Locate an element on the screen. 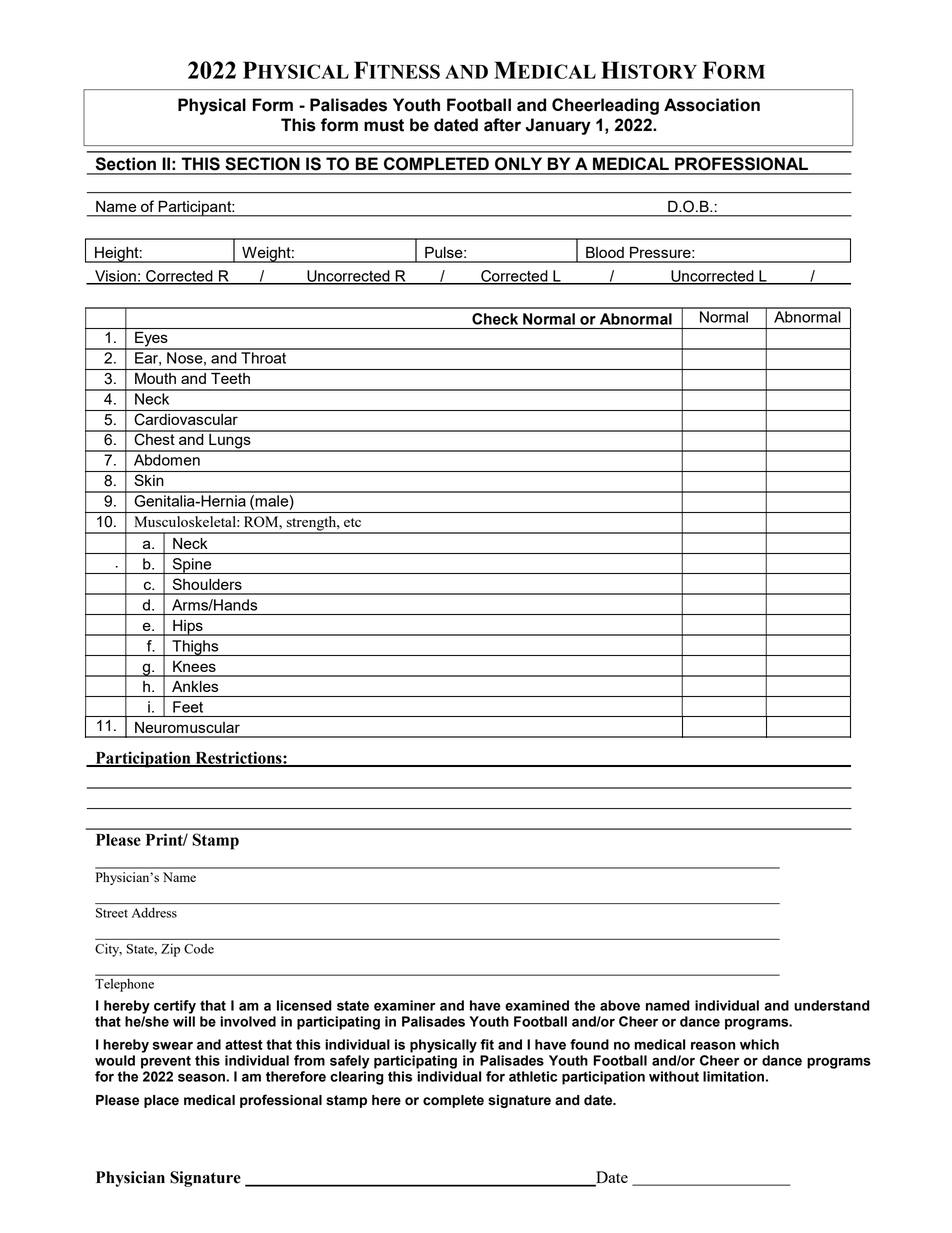  season is located at coordinates (202, 1078).
